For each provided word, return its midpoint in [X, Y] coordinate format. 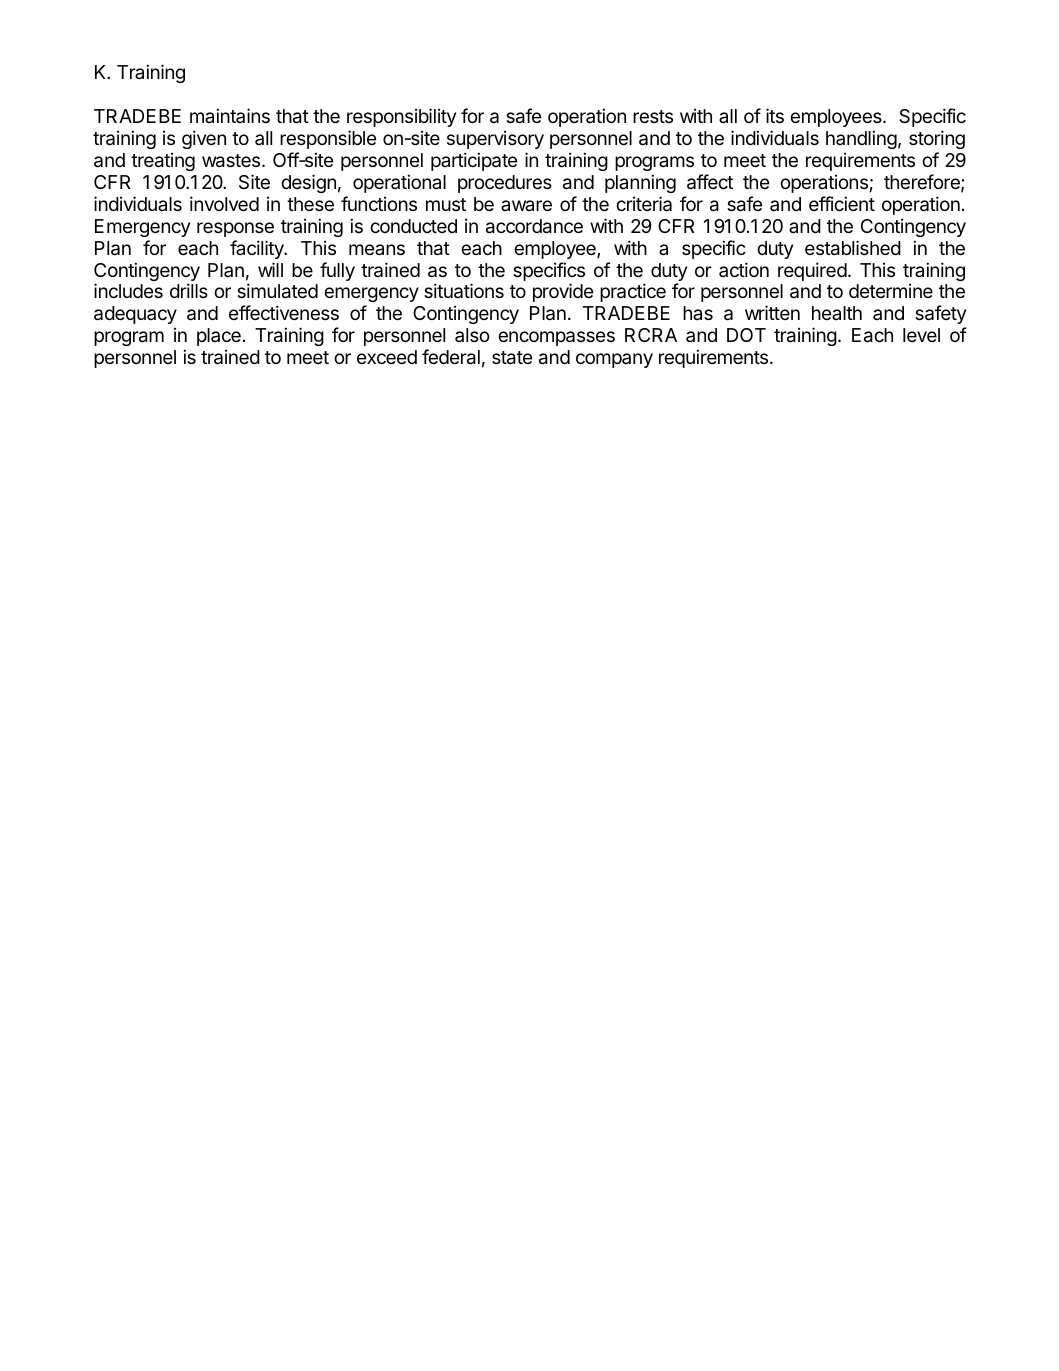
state [512, 358]
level [921, 335]
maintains [230, 115]
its [775, 115]
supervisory [495, 140]
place [219, 337]
